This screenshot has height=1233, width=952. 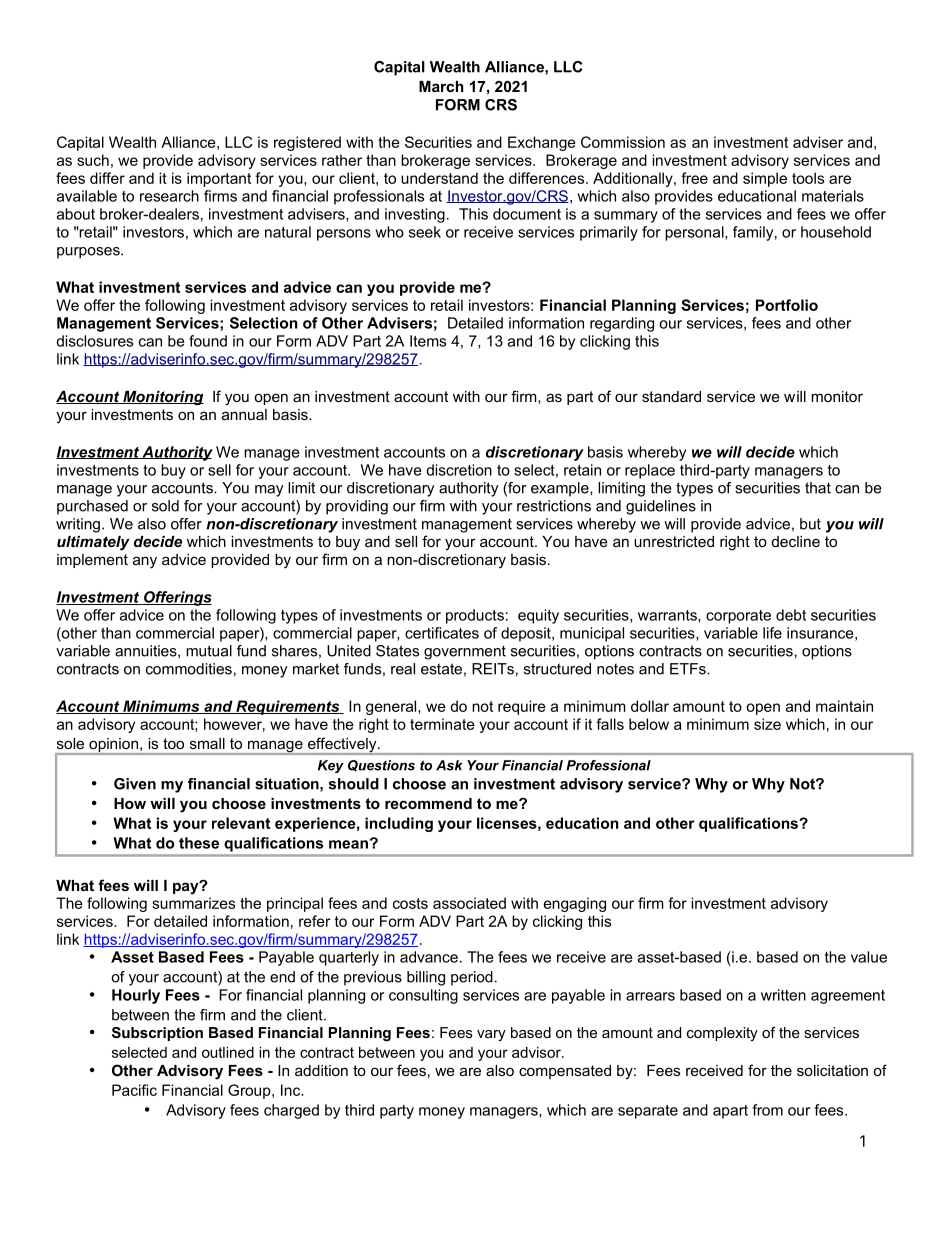 What do you see at coordinates (207, 743) in the screenshot?
I see `small` at bounding box center [207, 743].
